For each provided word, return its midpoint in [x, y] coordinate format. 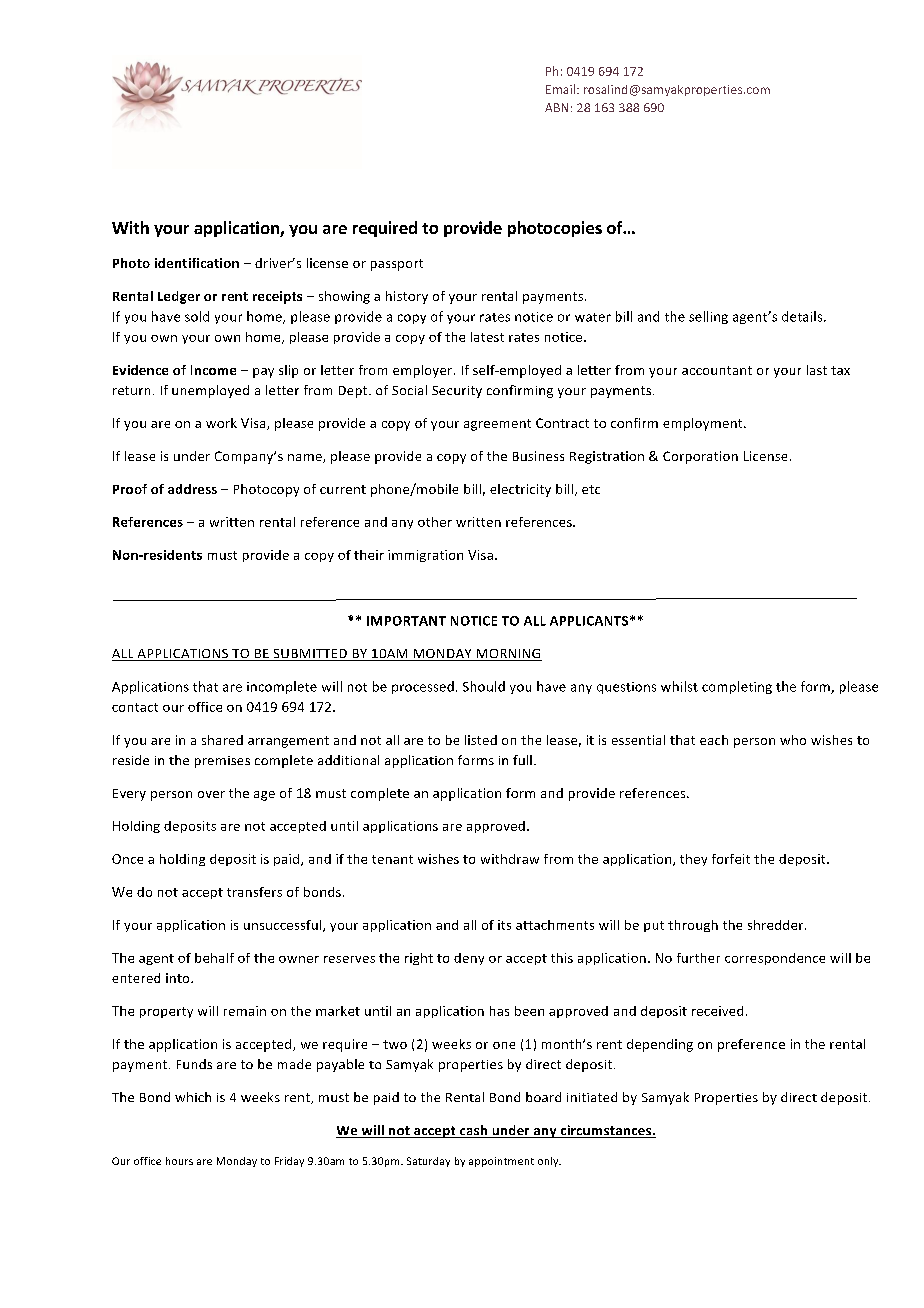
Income [213, 370]
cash [474, 1131]
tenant [392, 859]
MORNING [508, 655]
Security [457, 392]
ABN [556, 107]
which [193, 1097]
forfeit [731, 859]
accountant [717, 370]
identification [197, 263]
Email [560, 89]
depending [660, 1045]
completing [737, 687]
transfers [254, 892]
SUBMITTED [310, 655]
